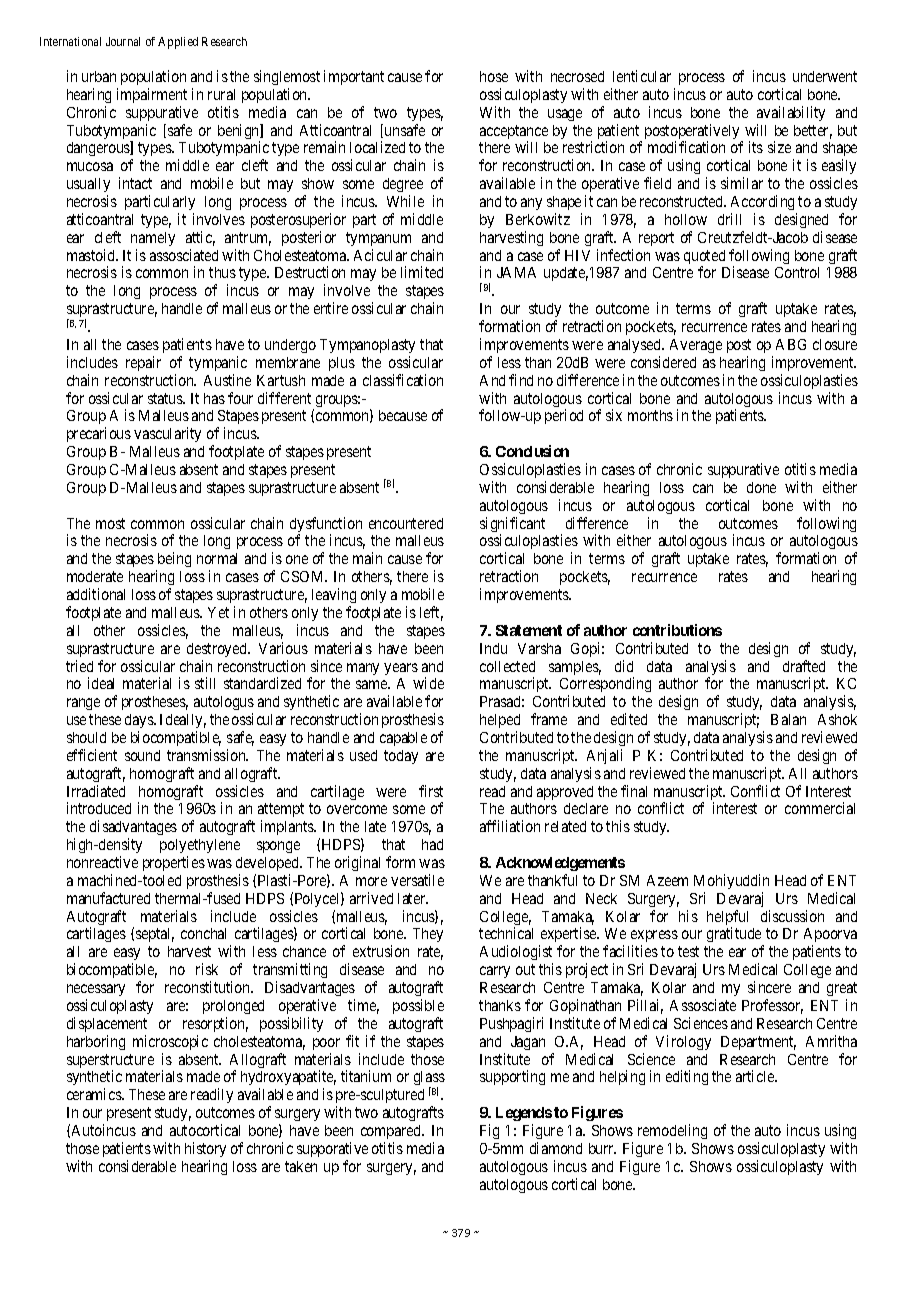  I want to click on Indu, so click(493, 648).
